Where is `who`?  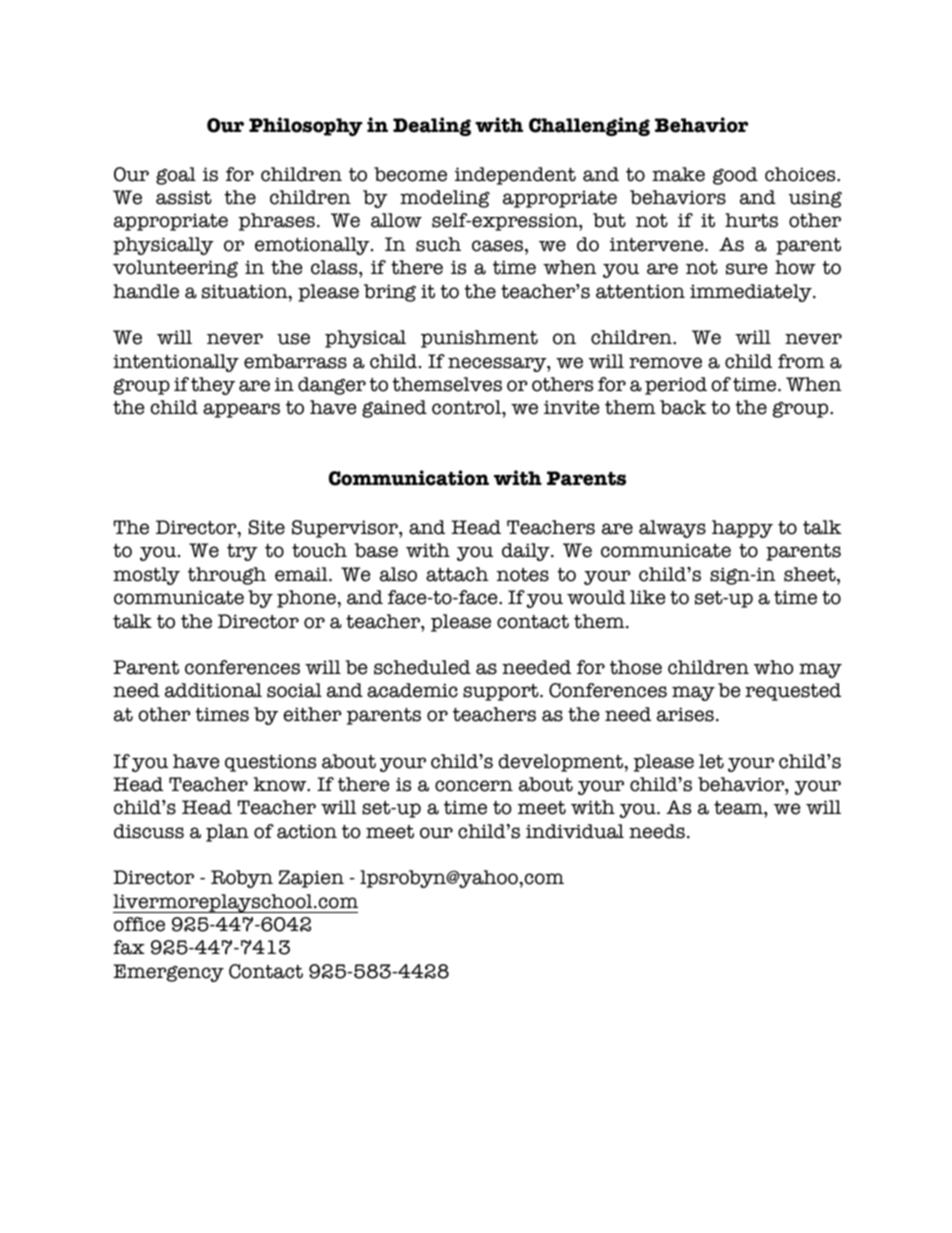
who is located at coordinates (773, 667).
